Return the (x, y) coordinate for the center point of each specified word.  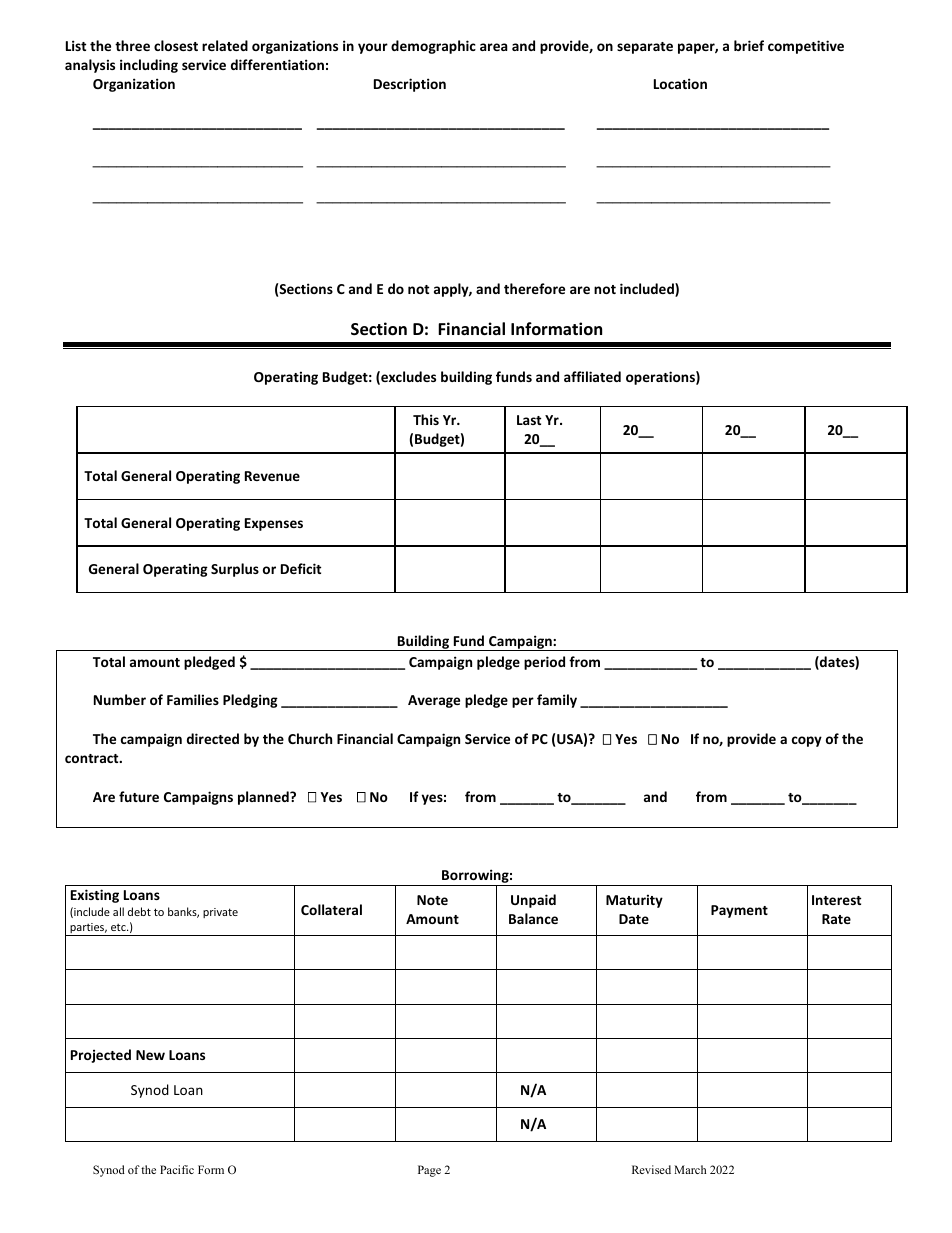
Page (429, 1171)
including (149, 66)
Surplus (235, 570)
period (544, 663)
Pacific (177, 1169)
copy (807, 741)
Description (410, 85)
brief (749, 45)
